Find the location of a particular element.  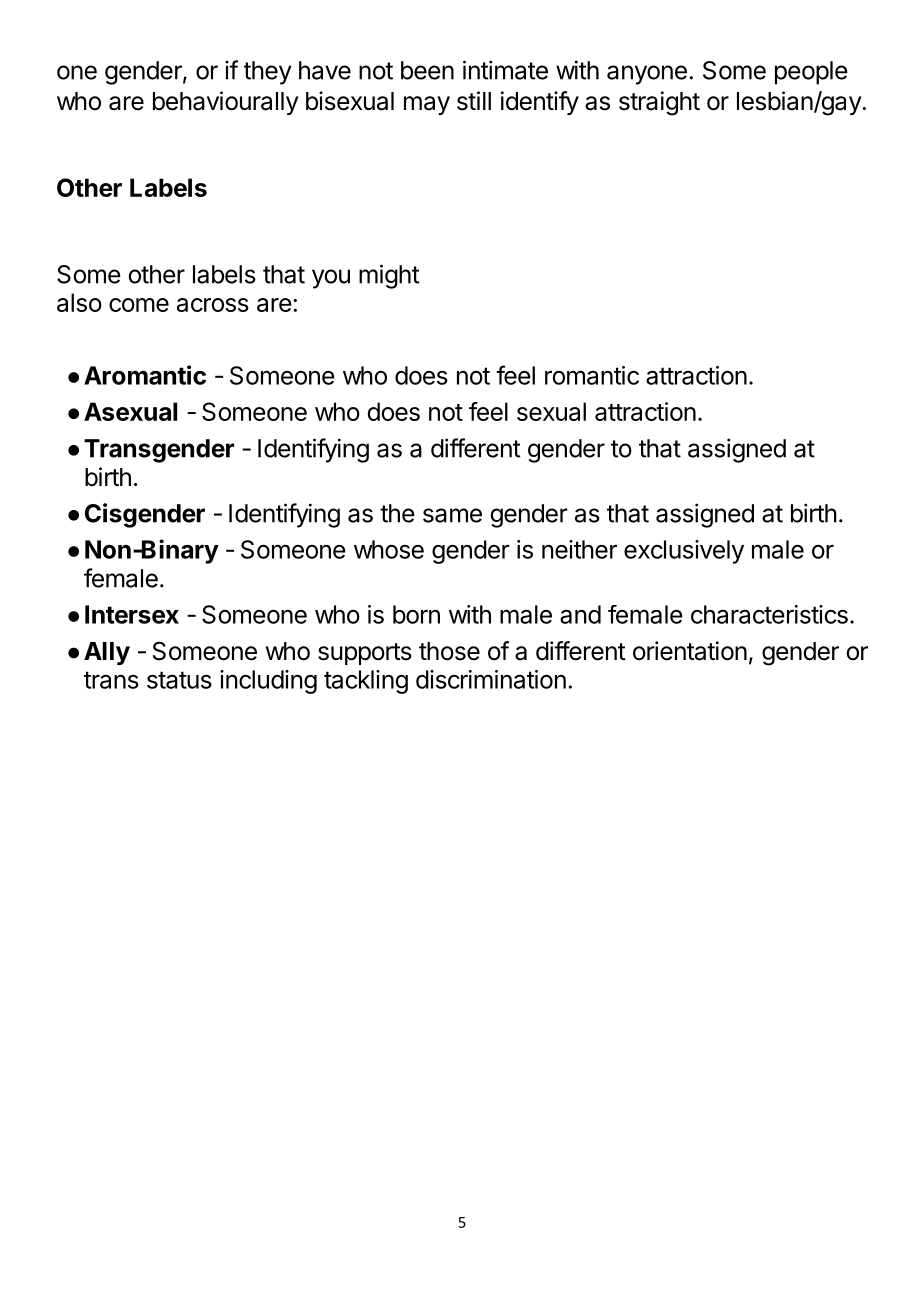

orientation is located at coordinates (690, 651).
